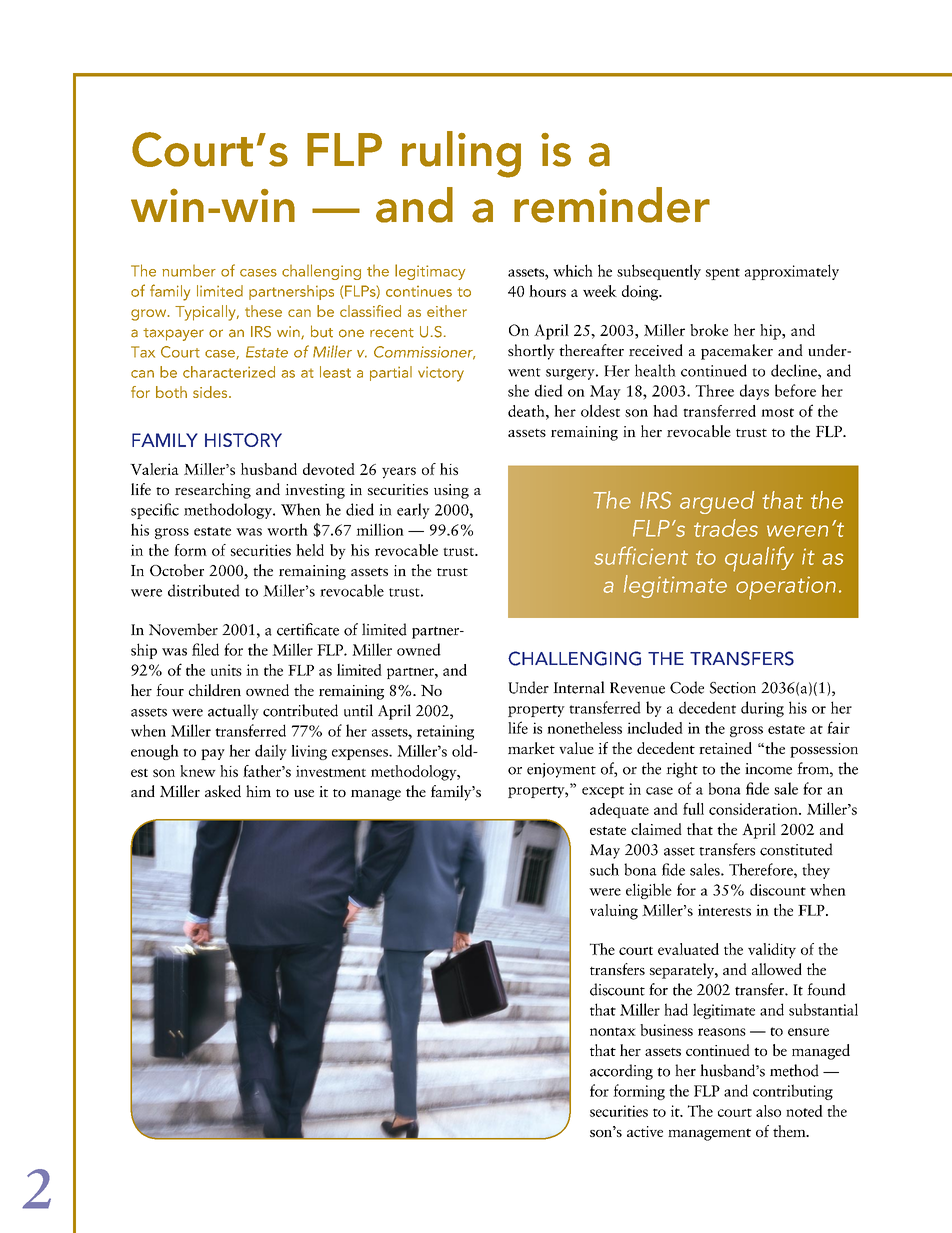 Image resolution: width=952 pixels, height=1233 pixels. What do you see at coordinates (223, 791) in the page?
I see `asked` at bounding box center [223, 791].
